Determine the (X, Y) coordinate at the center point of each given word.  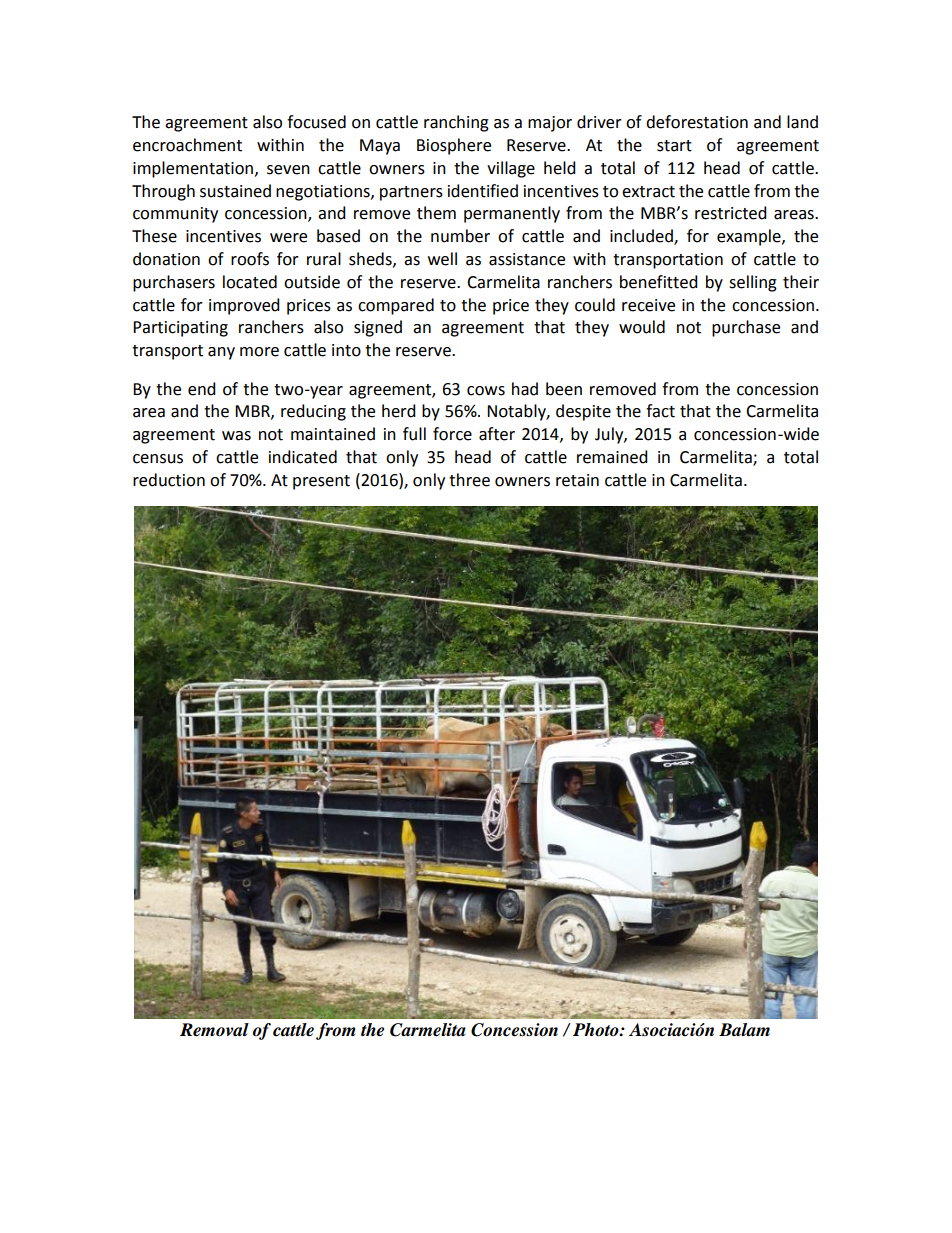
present (321, 482)
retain (577, 480)
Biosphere (454, 146)
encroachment (187, 145)
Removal (214, 1030)
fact (660, 411)
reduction (169, 480)
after (497, 434)
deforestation (697, 122)
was (236, 436)
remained (612, 457)
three (469, 480)
